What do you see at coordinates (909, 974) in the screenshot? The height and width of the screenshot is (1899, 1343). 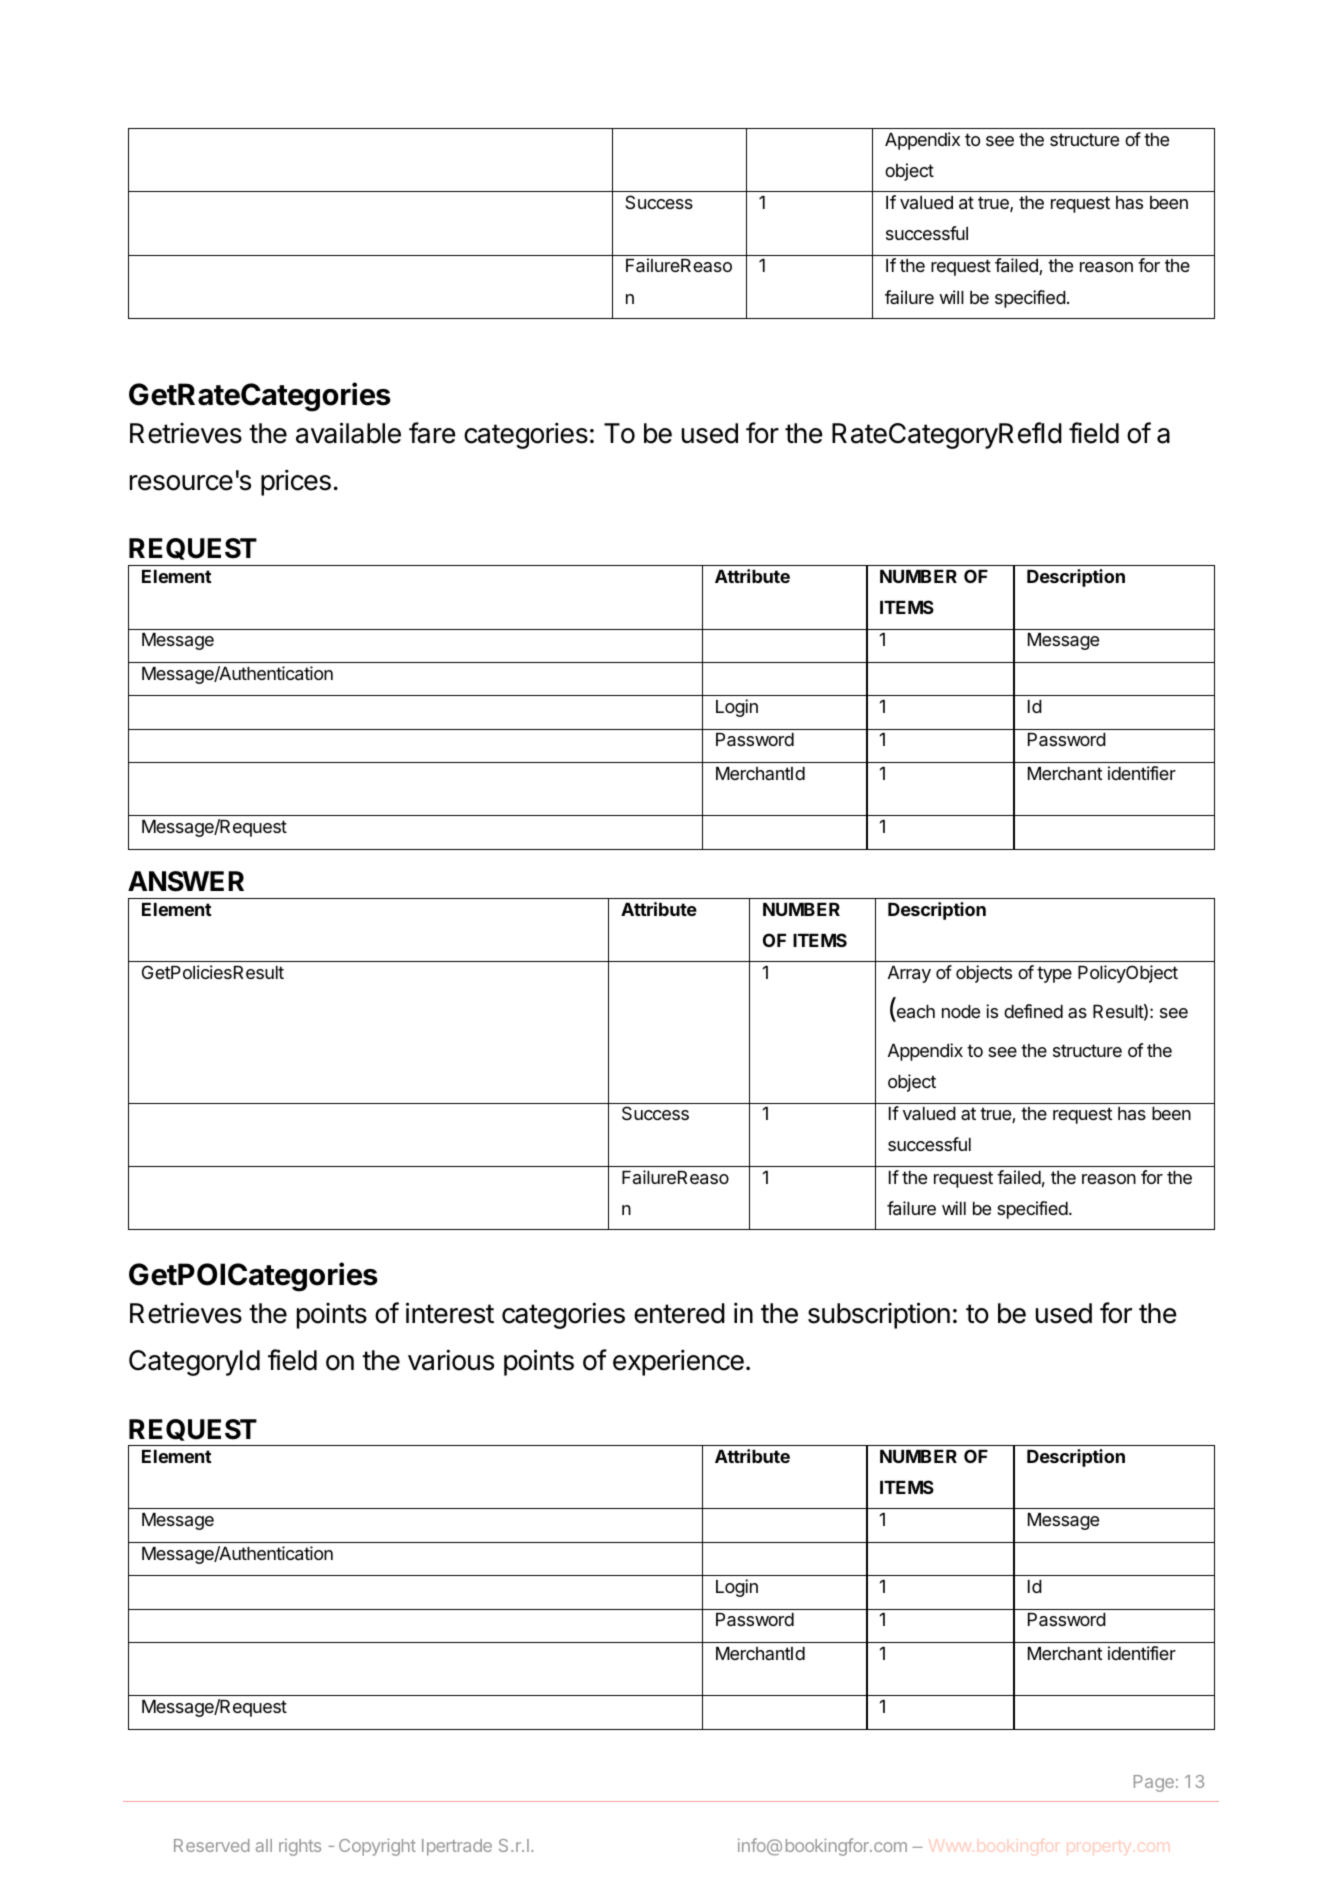 I see `Array` at bounding box center [909, 974].
